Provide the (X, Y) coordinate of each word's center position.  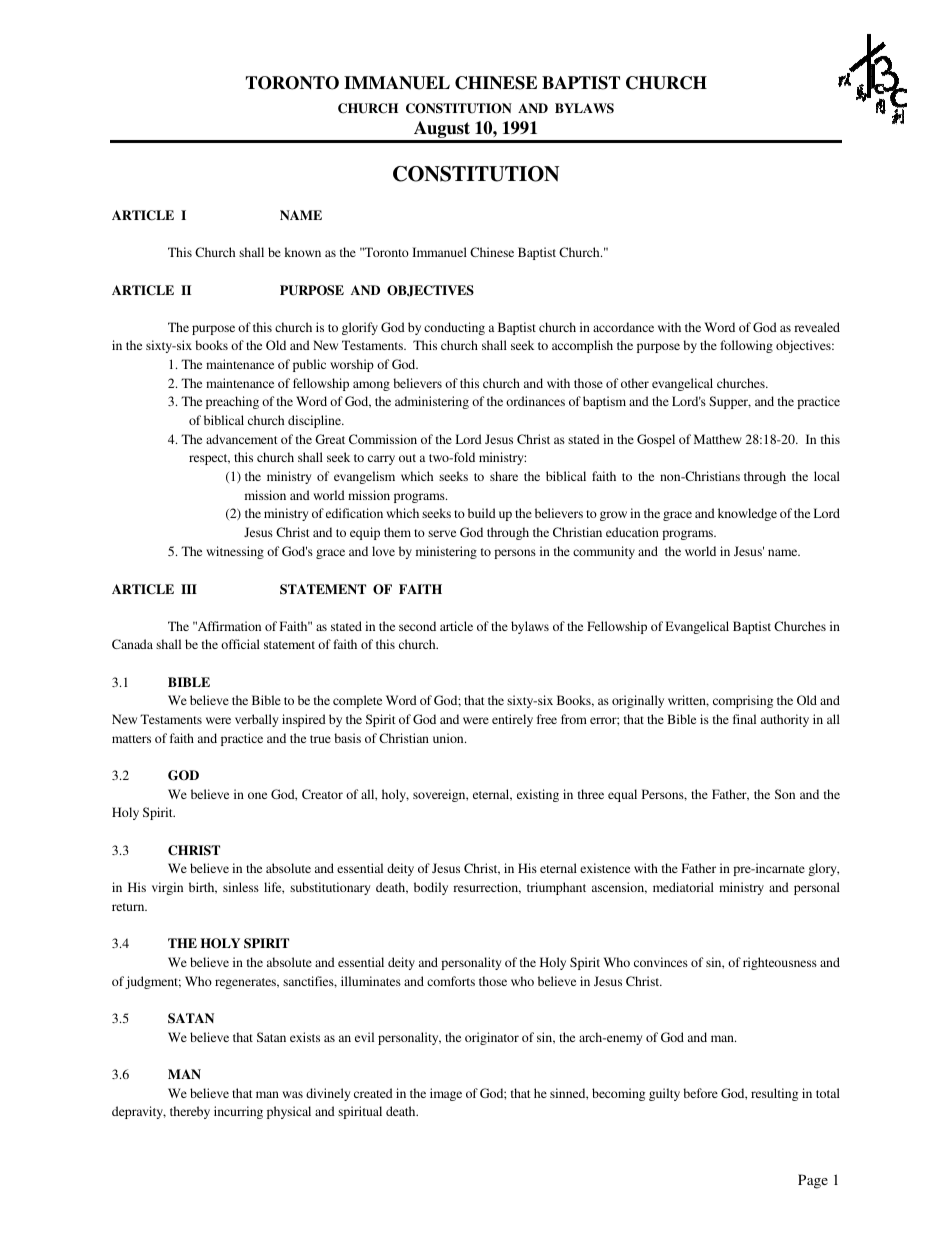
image (446, 1094)
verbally (256, 720)
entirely (512, 720)
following (746, 346)
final (744, 719)
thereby (190, 1112)
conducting (454, 328)
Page (813, 1181)
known (303, 252)
